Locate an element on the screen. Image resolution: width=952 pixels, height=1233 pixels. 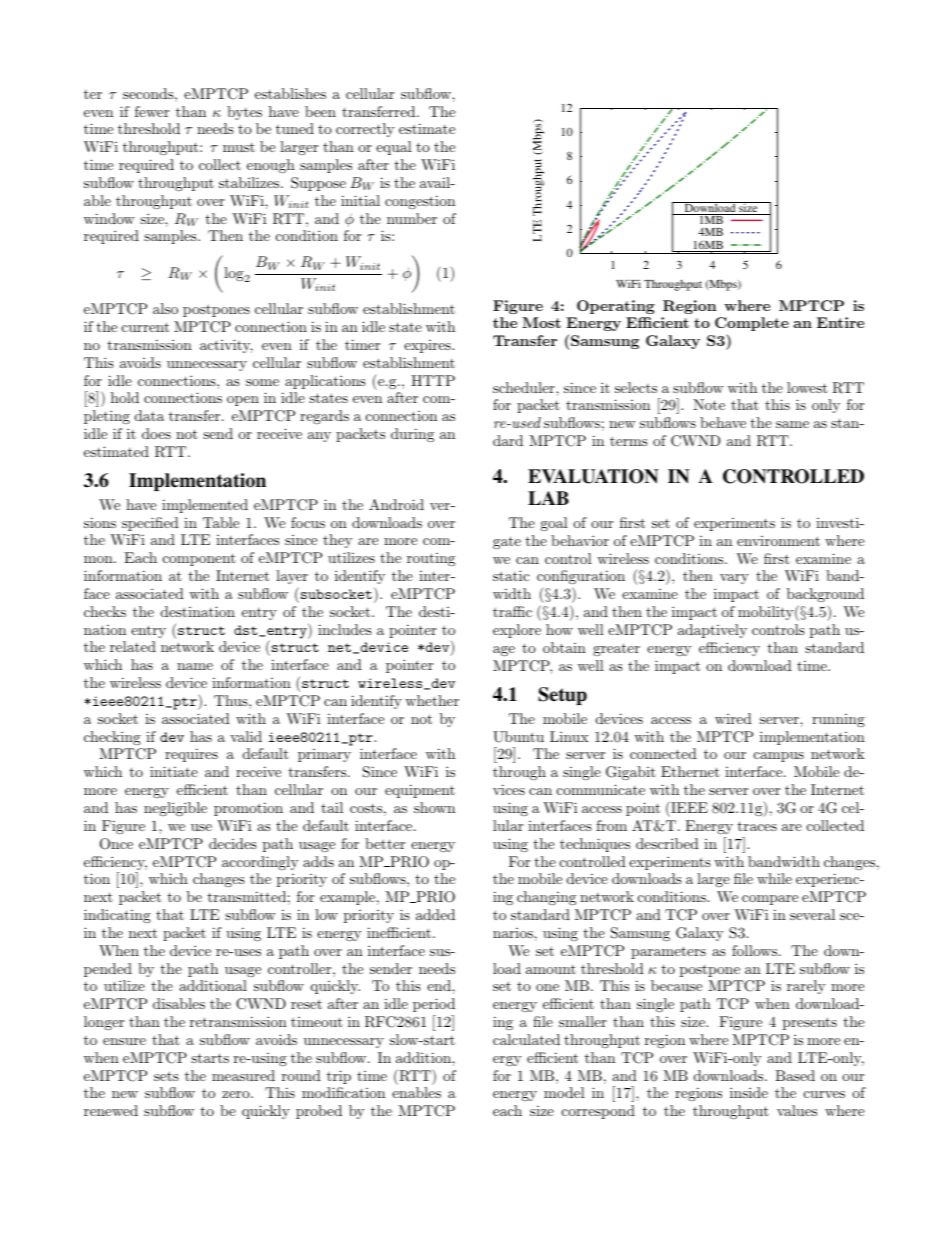
does is located at coordinates (156, 433).
